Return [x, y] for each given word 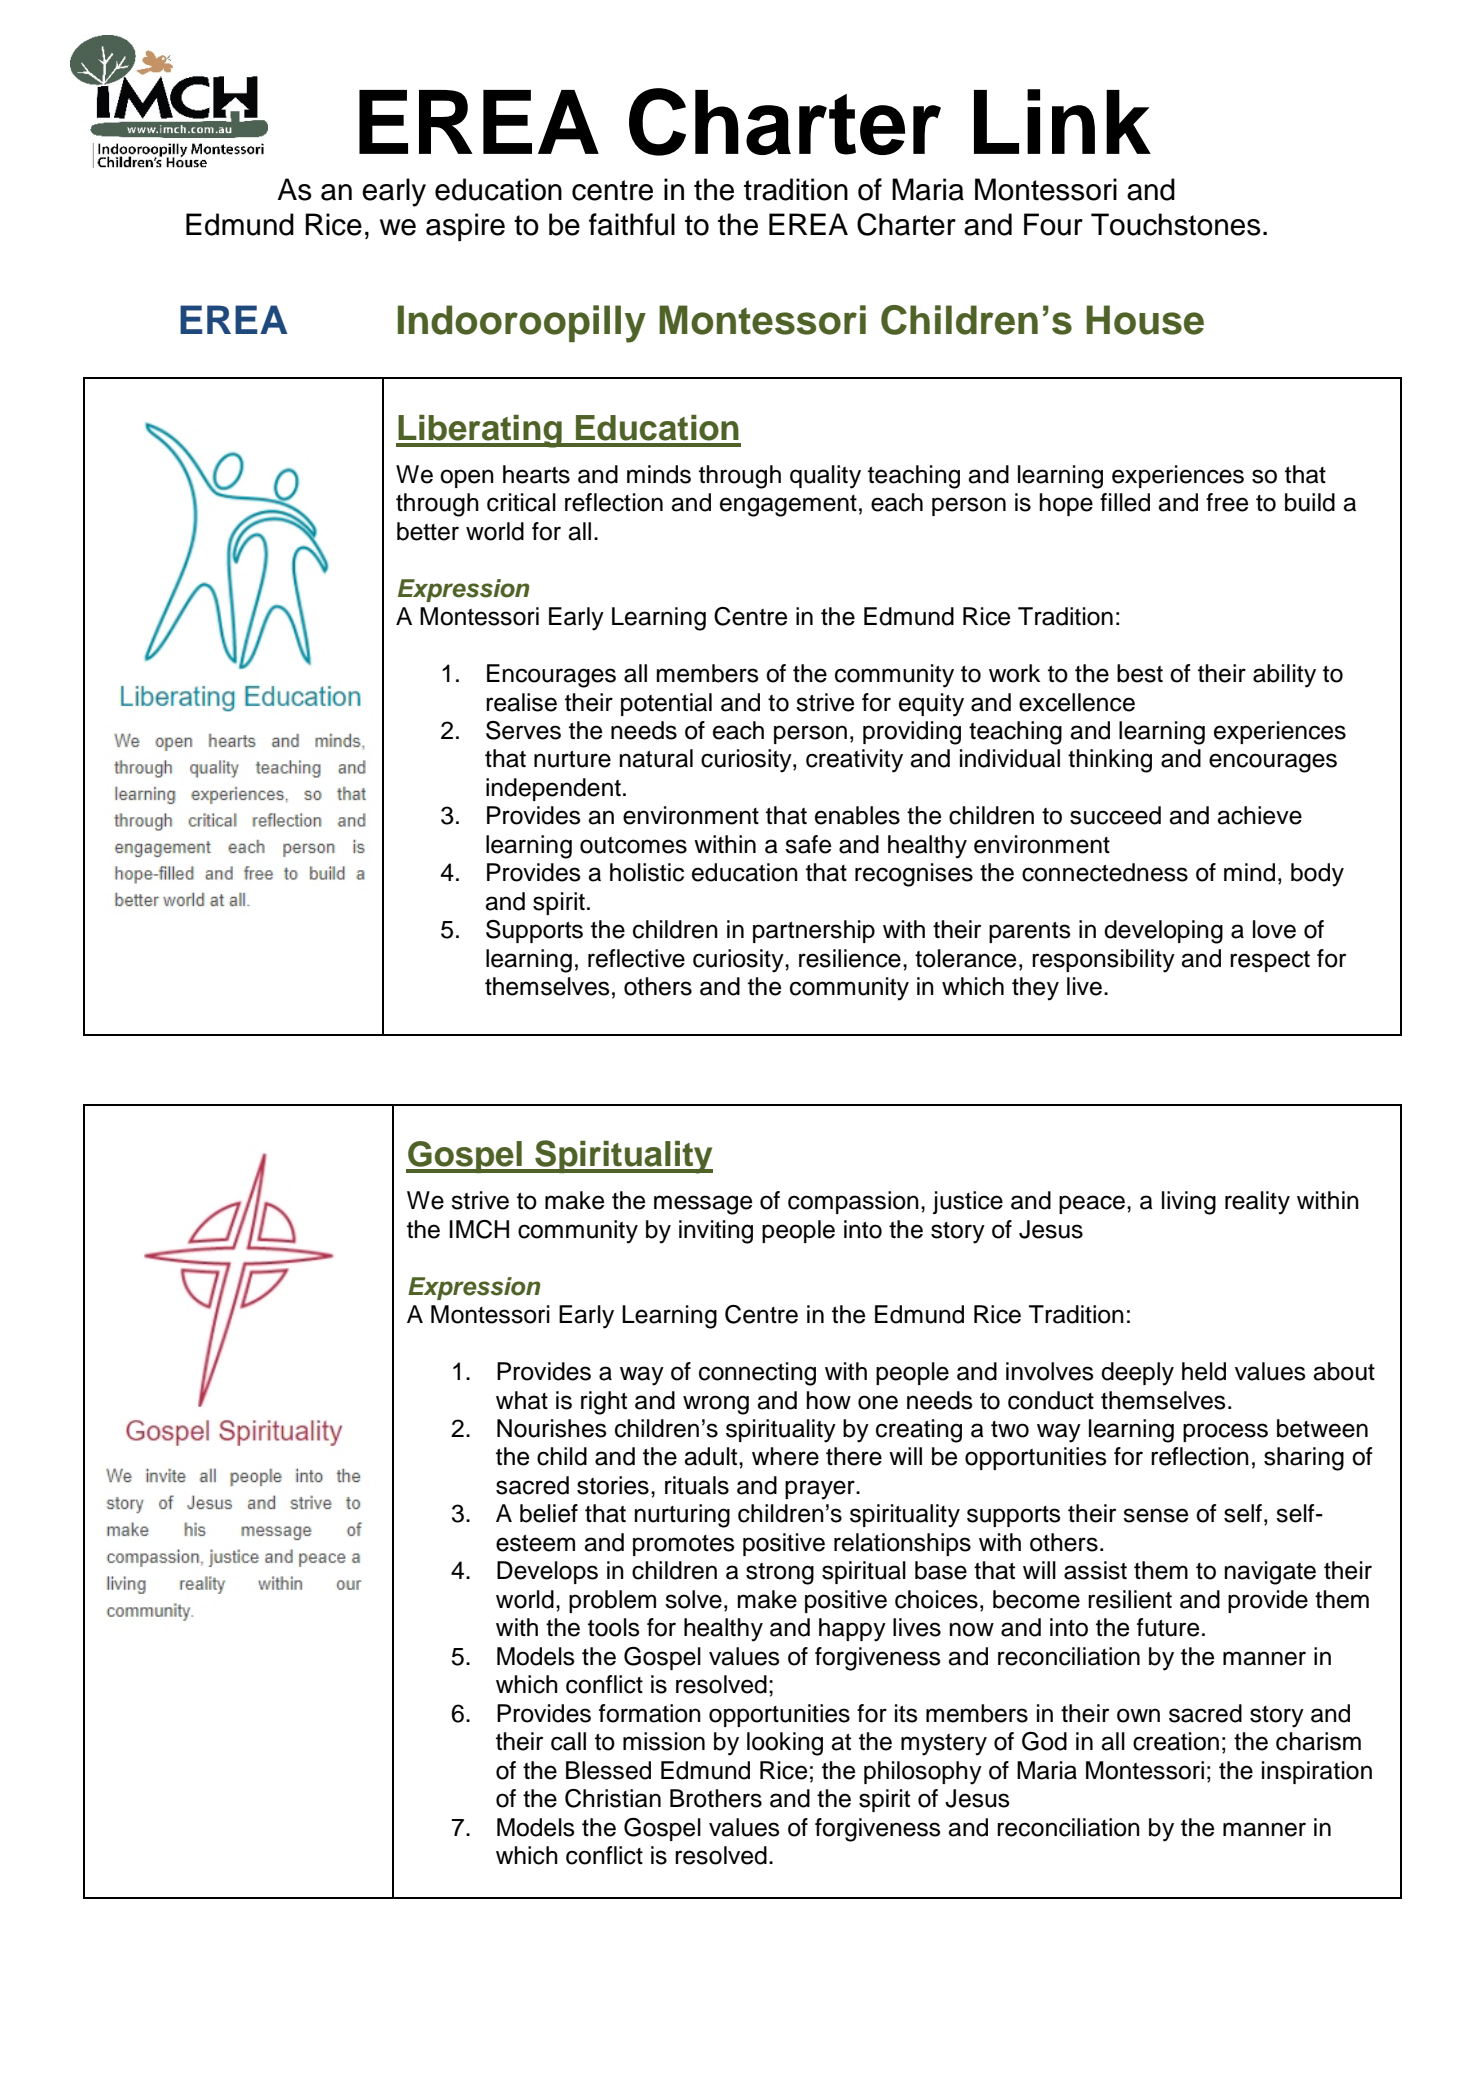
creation [1176, 1741]
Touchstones [1176, 224]
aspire [465, 227]
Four [1053, 224]
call [568, 1741]
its [906, 1713]
